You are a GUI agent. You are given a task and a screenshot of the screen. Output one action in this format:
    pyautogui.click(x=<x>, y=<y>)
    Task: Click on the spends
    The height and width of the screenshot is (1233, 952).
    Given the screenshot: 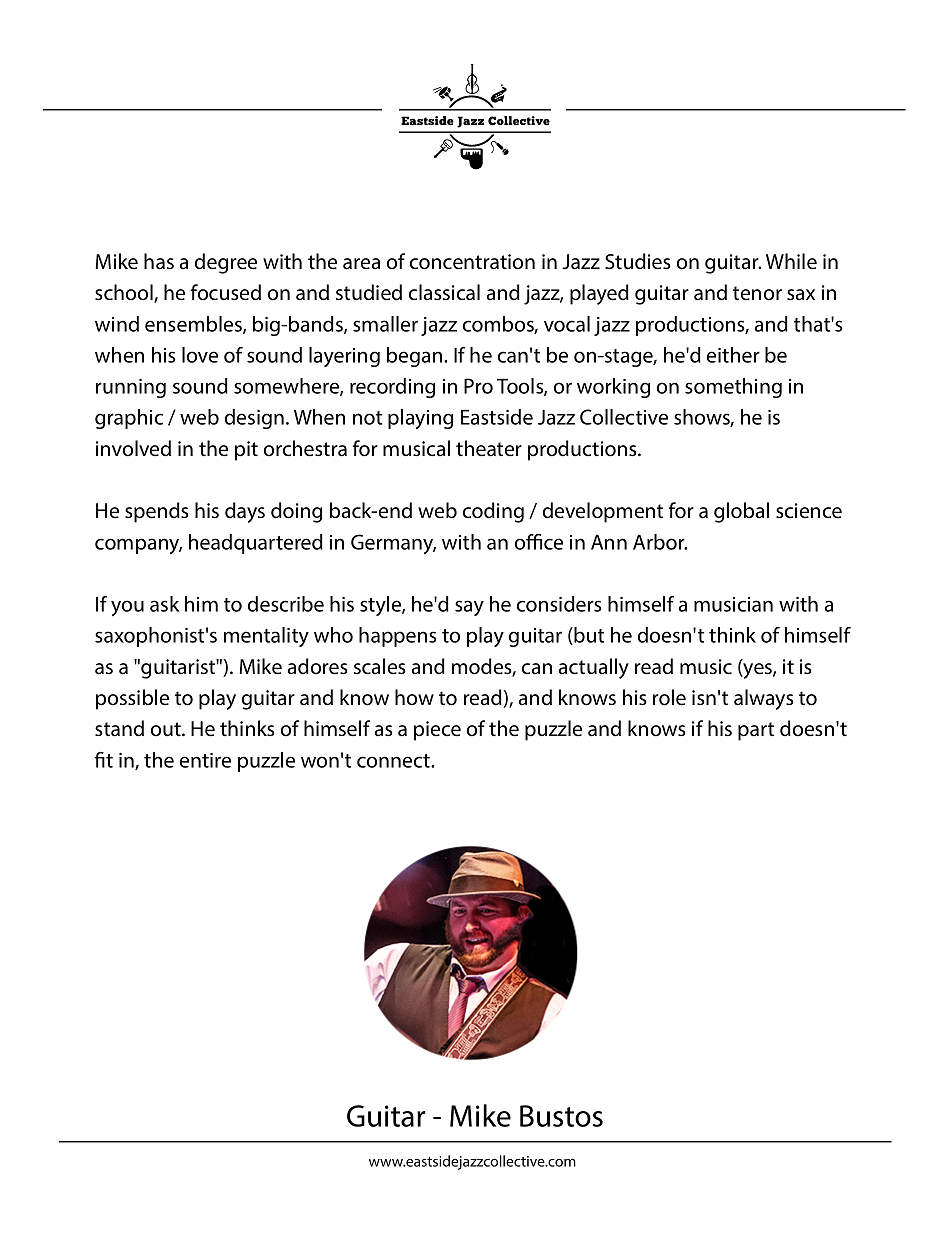 What is the action you would take?
    pyautogui.click(x=157, y=512)
